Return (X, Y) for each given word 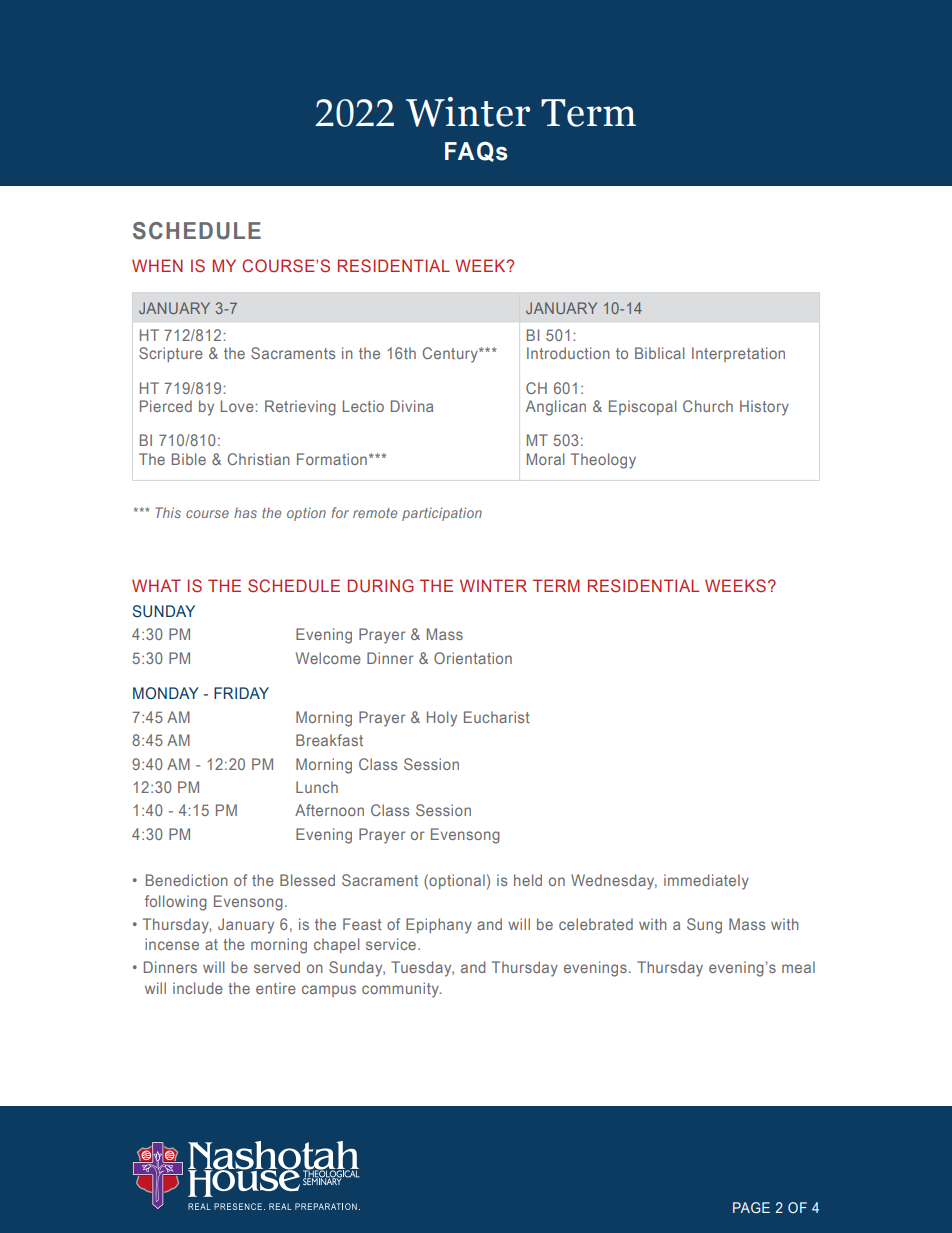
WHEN (157, 265)
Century (451, 355)
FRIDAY (241, 693)
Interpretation (738, 354)
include (198, 988)
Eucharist (497, 717)
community (401, 990)
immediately (706, 882)
